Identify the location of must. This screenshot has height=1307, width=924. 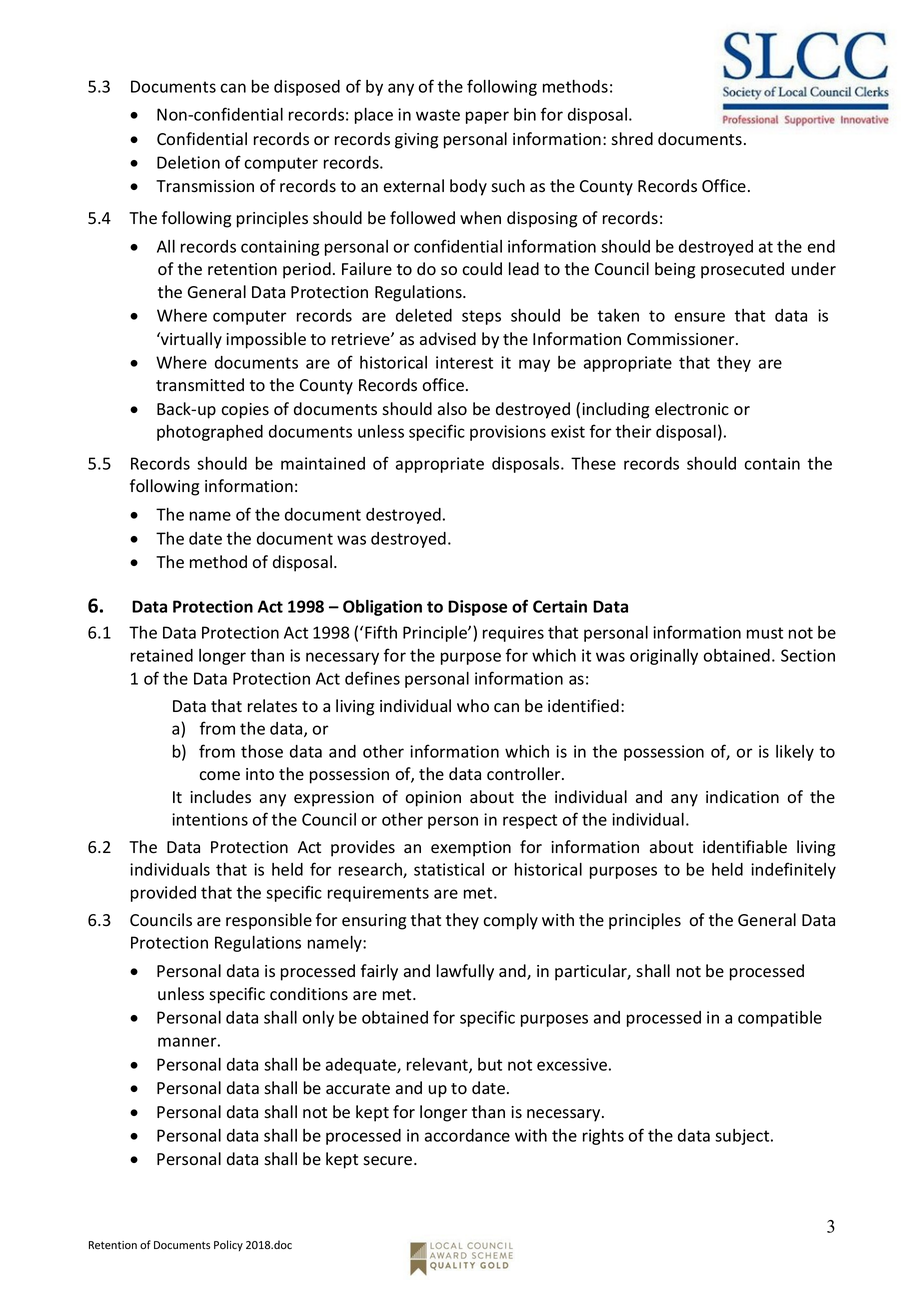
(765, 633).
